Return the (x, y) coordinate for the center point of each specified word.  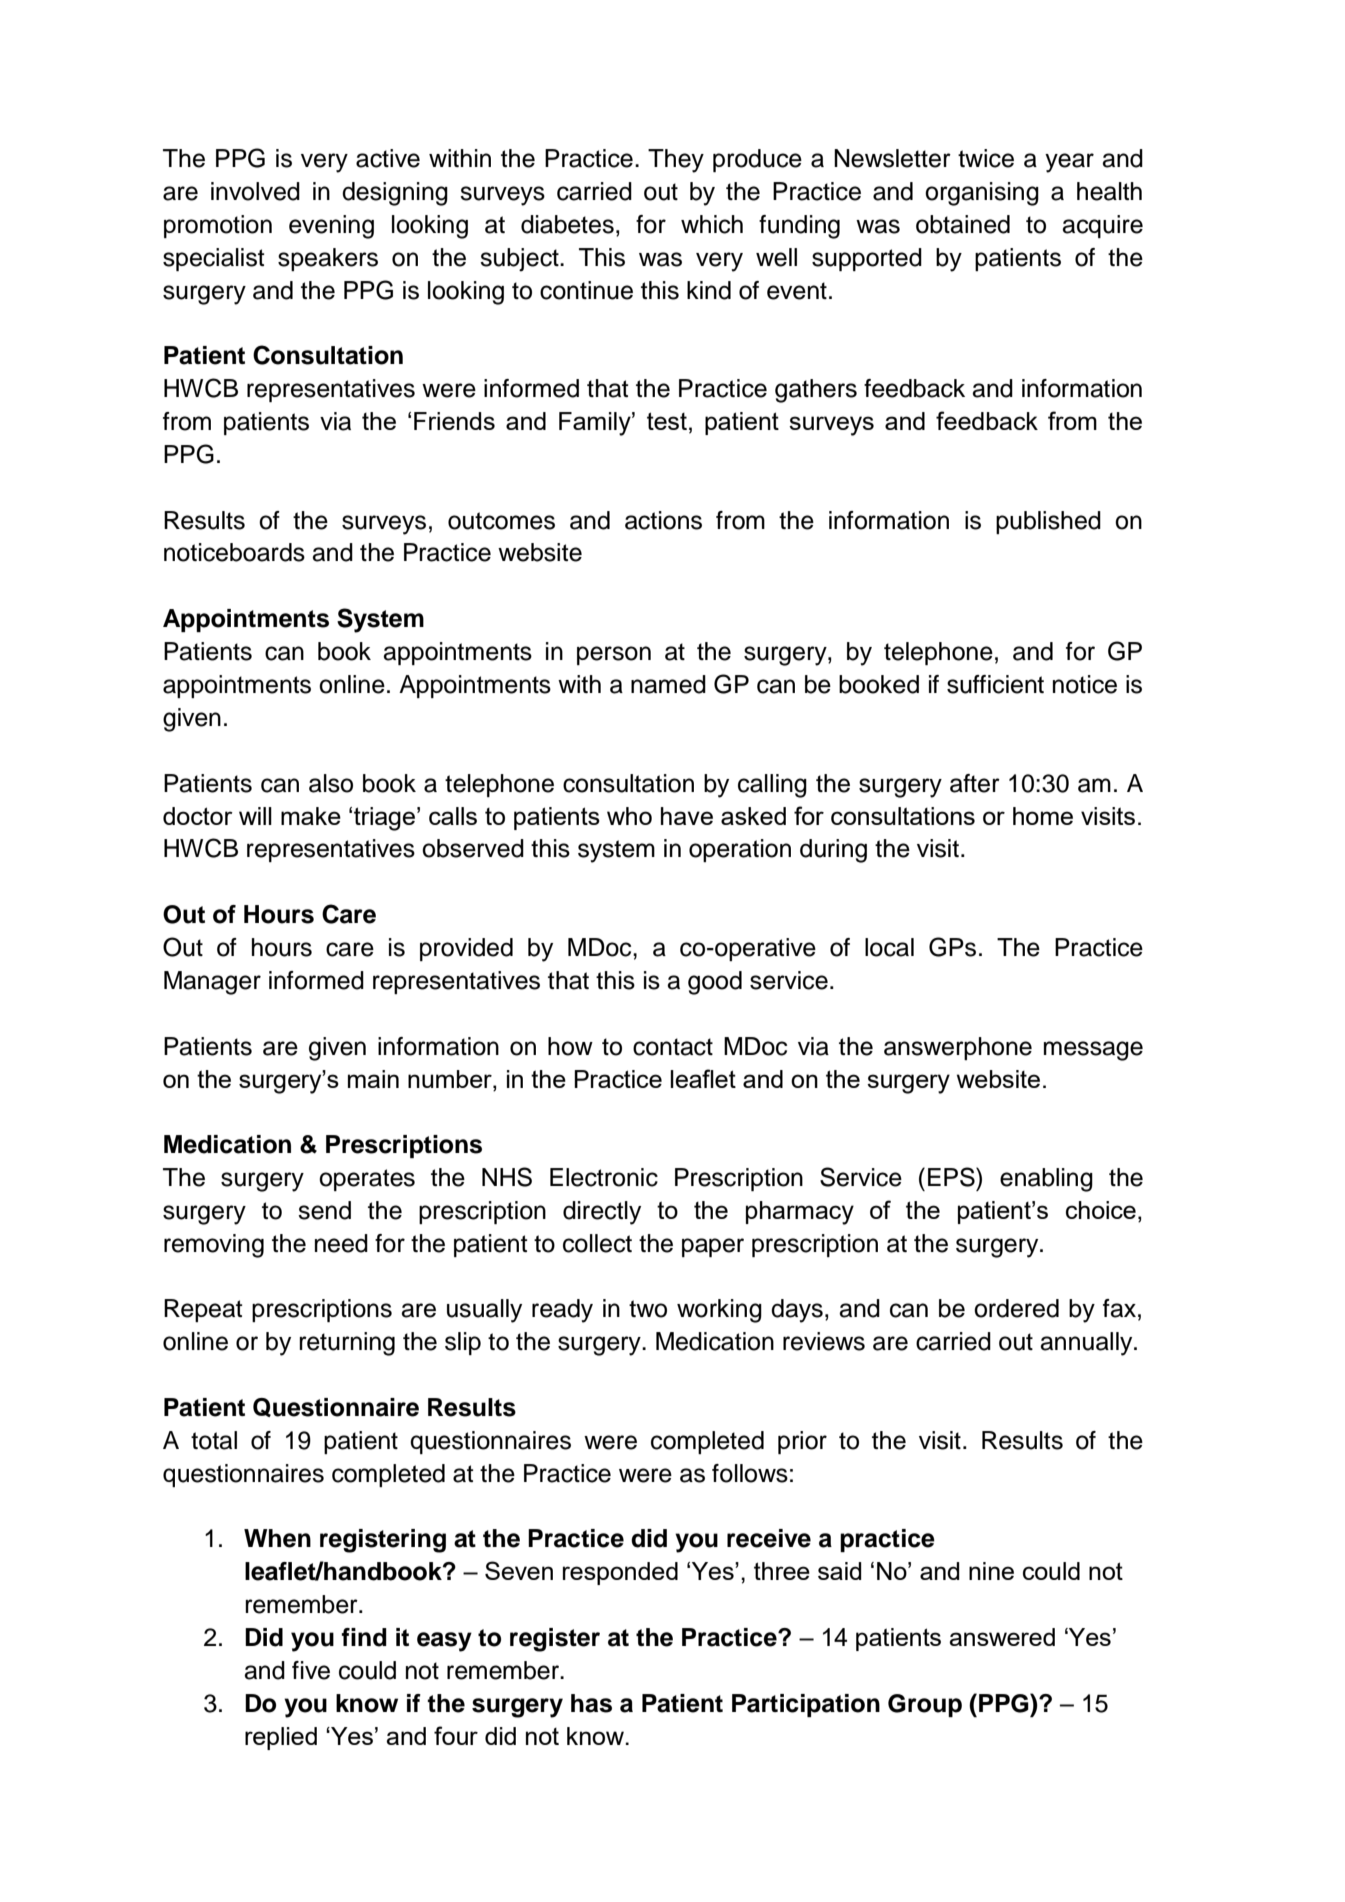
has (591, 1703)
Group (925, 1705)
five (311, 1670)
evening (331, 227)
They (676, 161)
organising (982, 194)
